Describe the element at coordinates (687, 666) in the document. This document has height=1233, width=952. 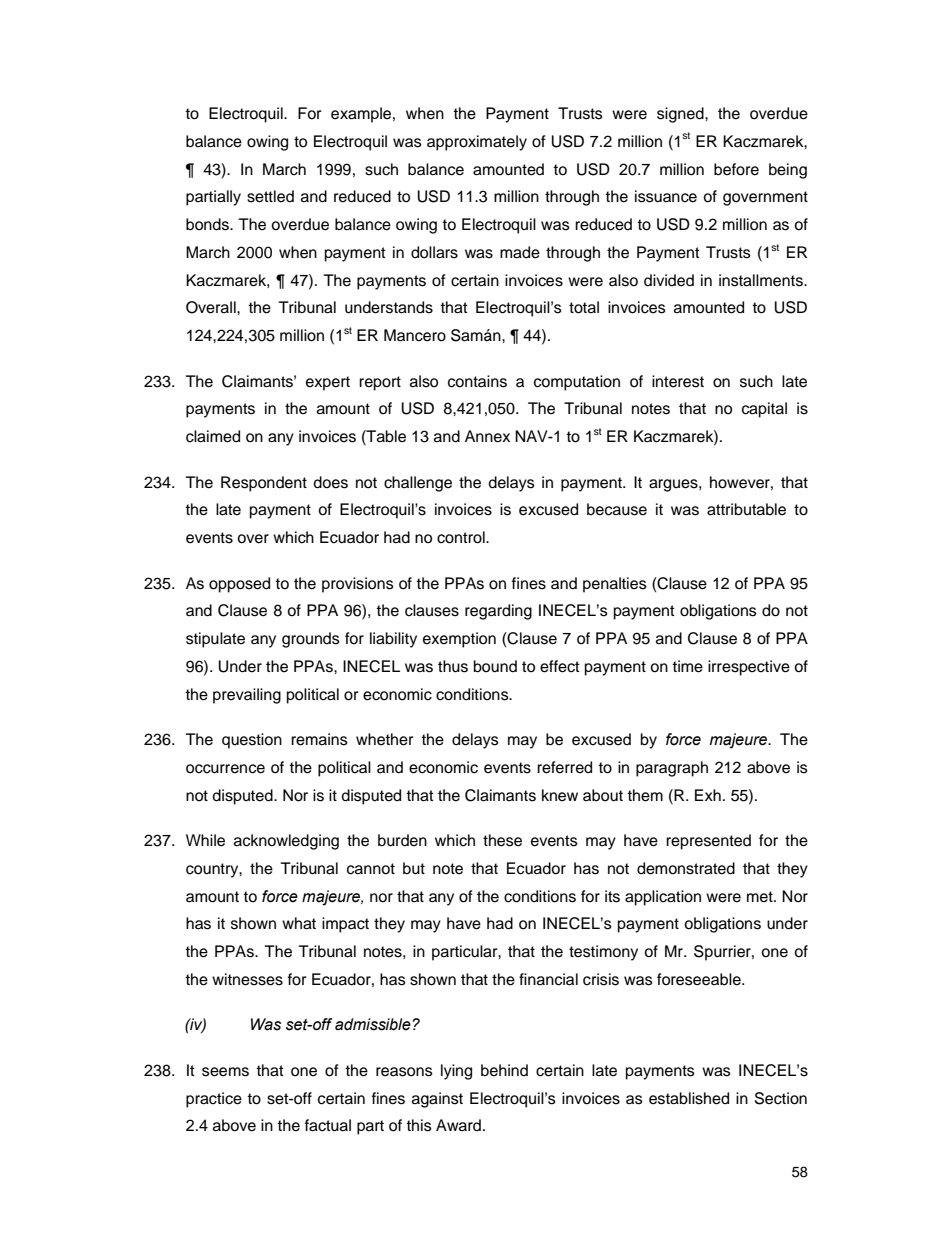
I see `time` at that location.
